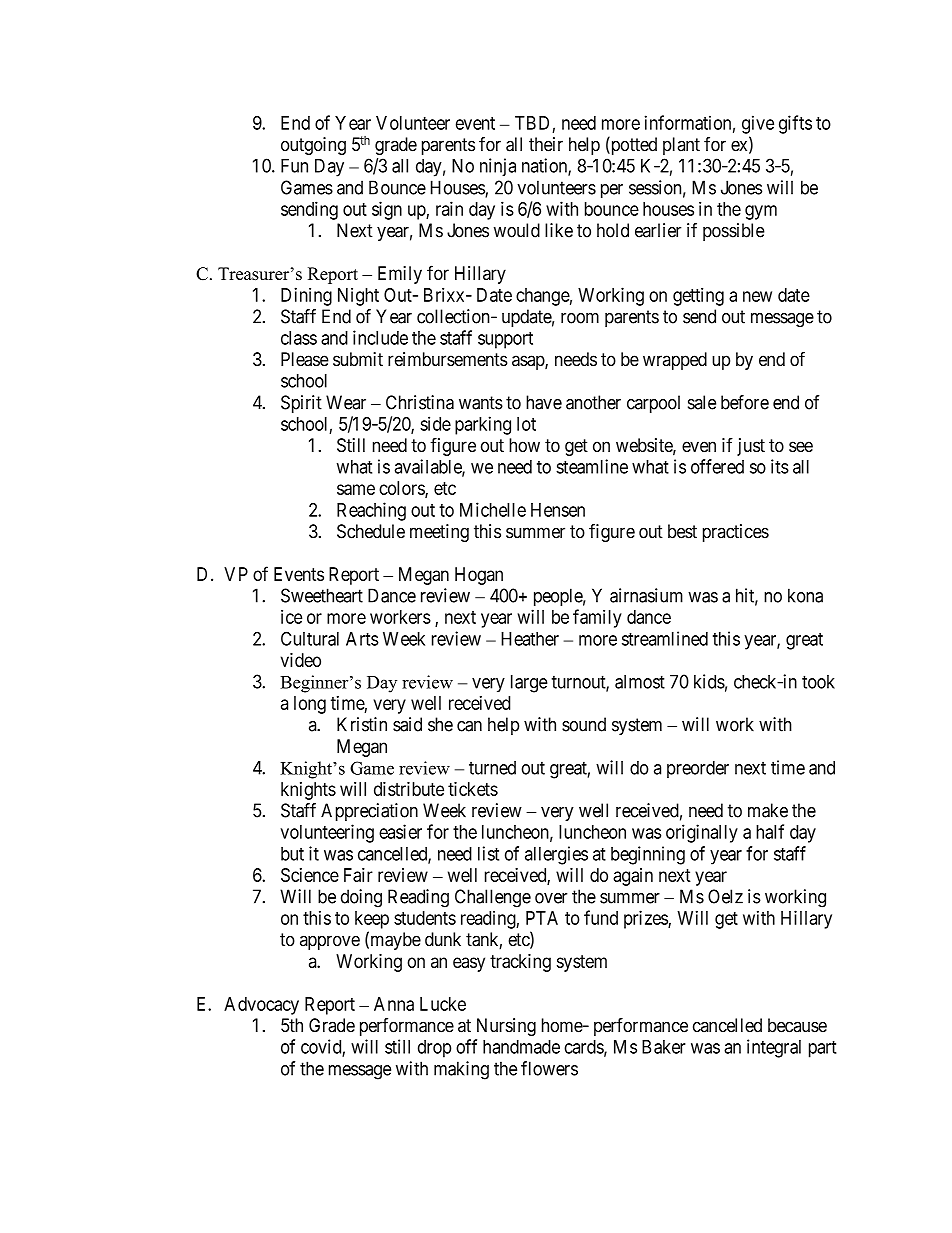 Image resolution: width=952 pixels, height=1233 pixels. What do you see at coordinates (774, 1048) in the image?
I see `integral` at bounding box center [774, 1048].
